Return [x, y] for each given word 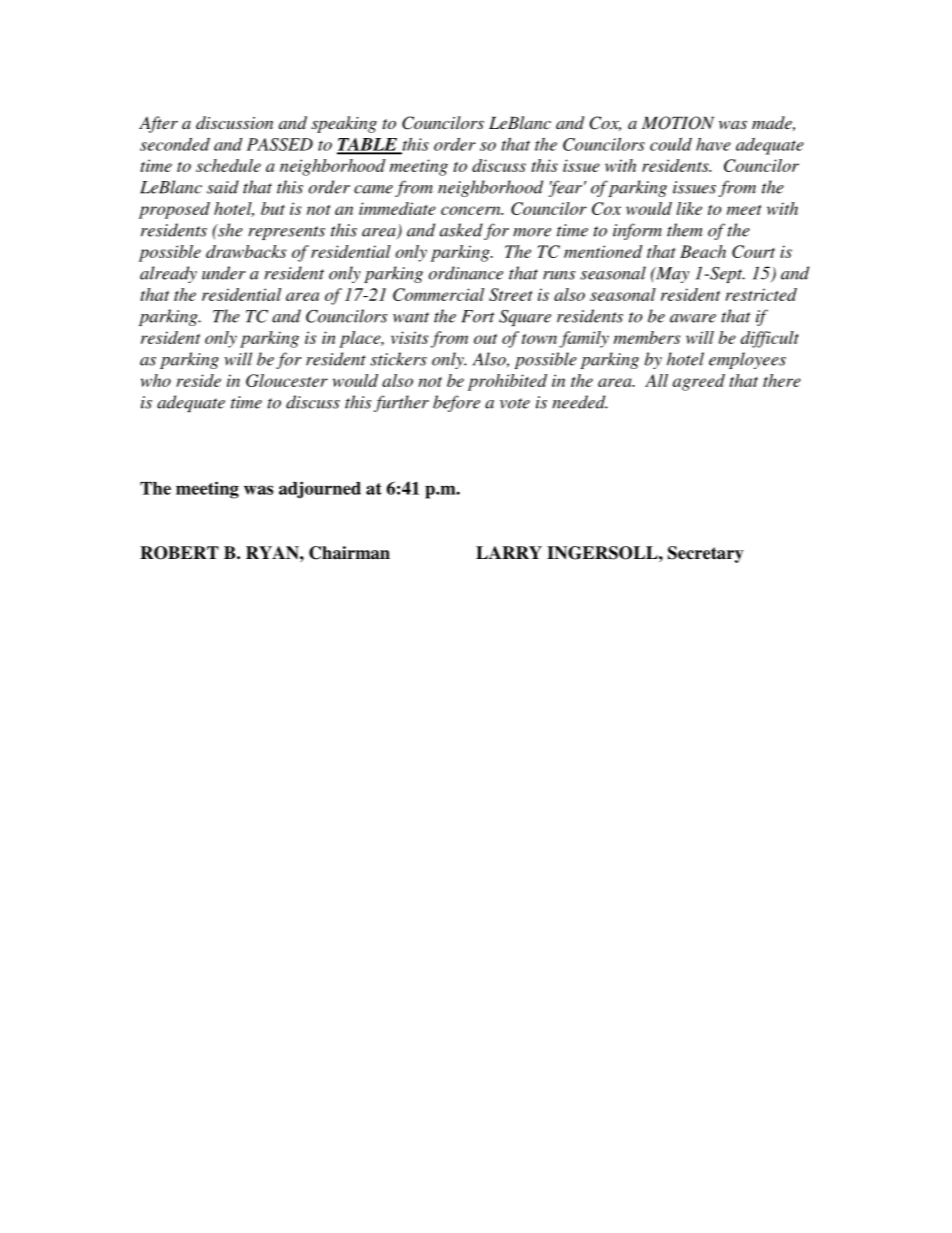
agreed [699, 382]
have [713, 144]
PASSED [280, 144]
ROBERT [179, 553]
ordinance [466, 273]
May [671, 275]
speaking [344, 124]
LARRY [509, 552]
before [456, 403]
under [224, 273]
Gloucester [287, 380]
